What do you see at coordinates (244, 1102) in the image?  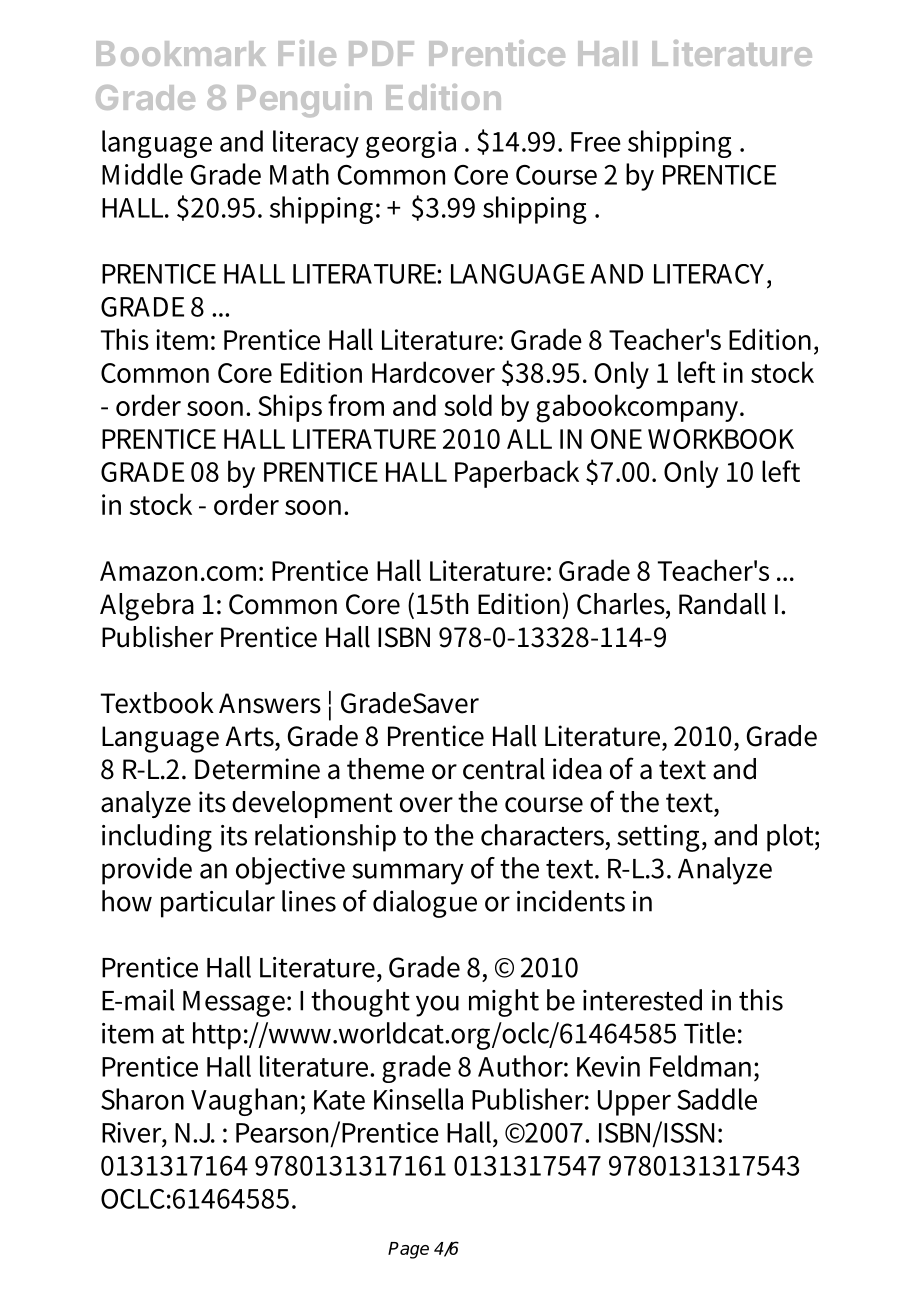 I see `Vaughan` at bounding box center [244, 1102].
